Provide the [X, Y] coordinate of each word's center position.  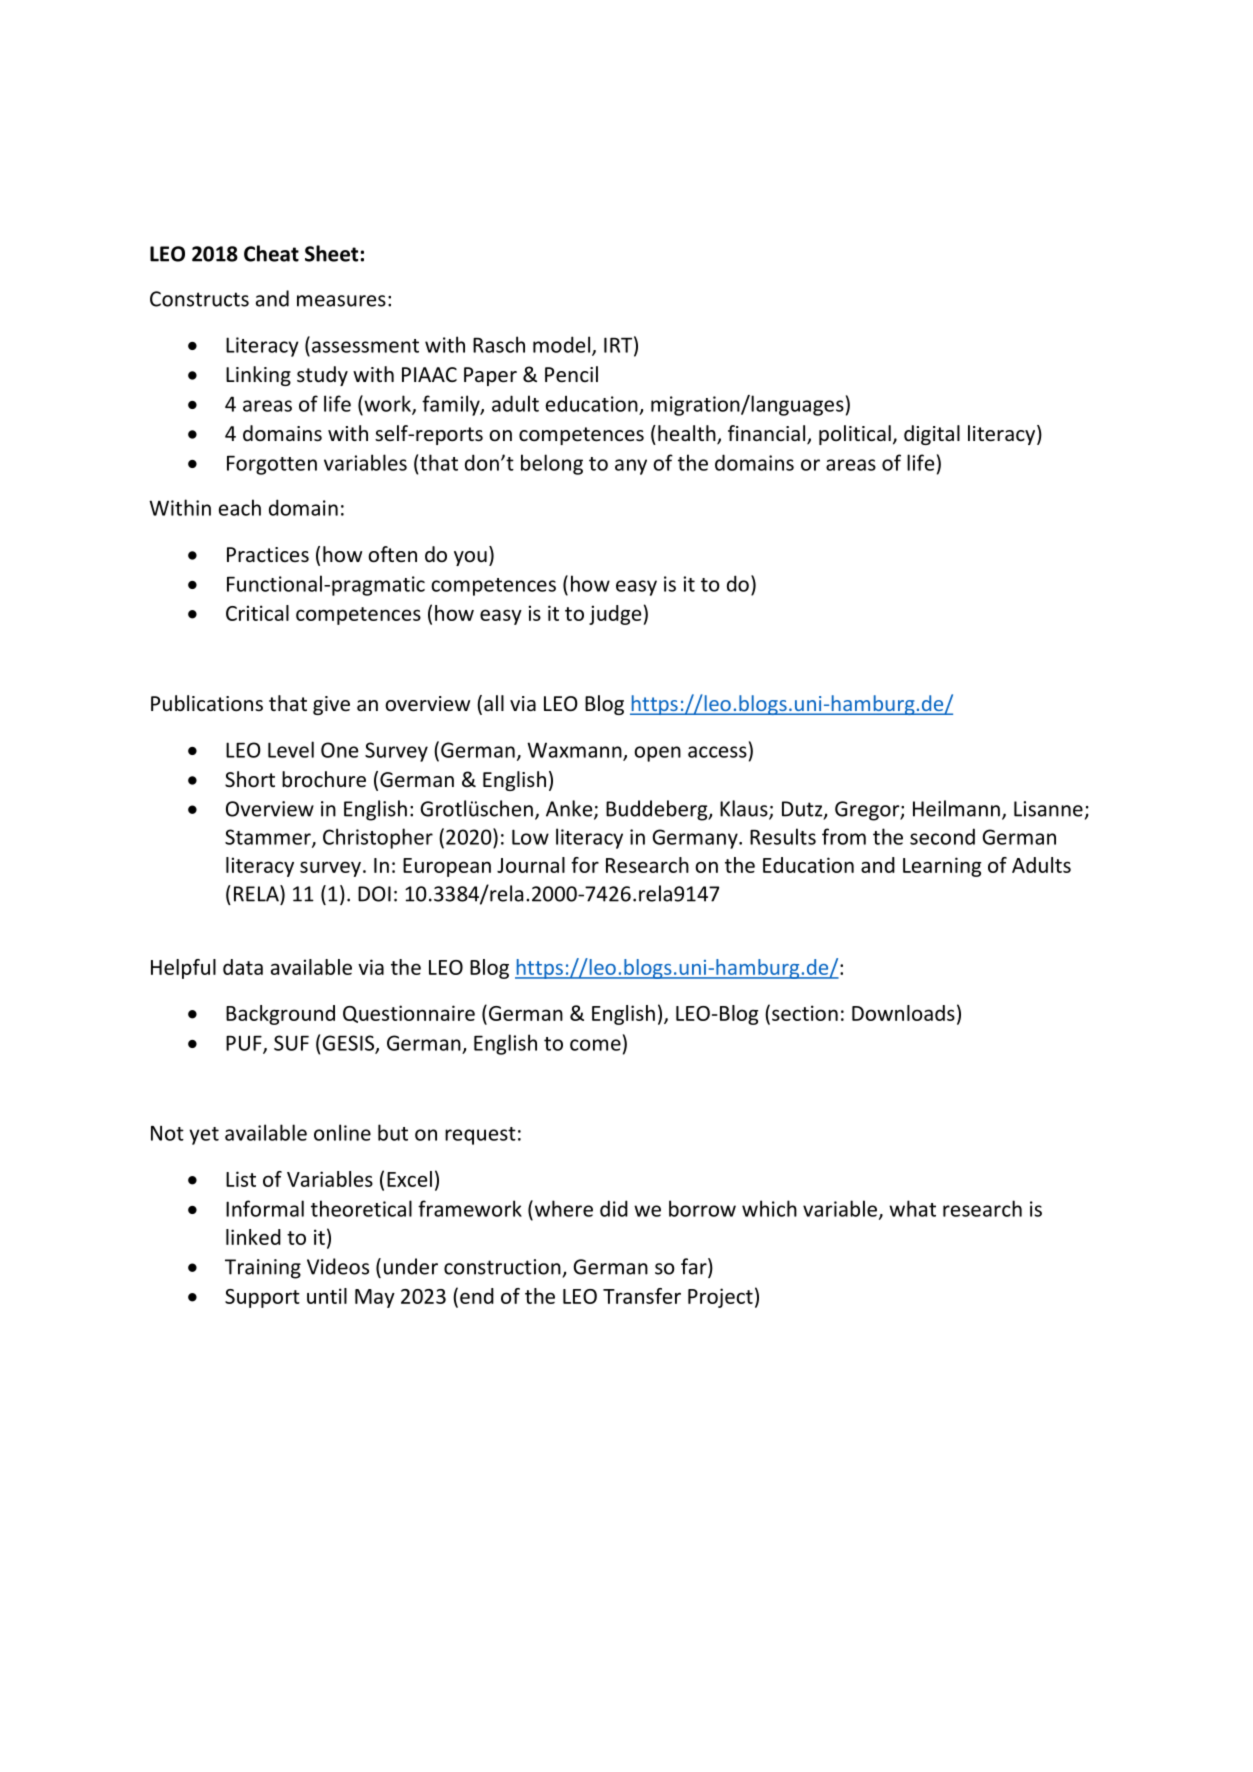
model [563, 345]
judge [615, 615]
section [805, 1013]
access [717, 752]
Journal [531, 865]
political [855, 435]
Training [263, 1269]
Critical [257, 613]
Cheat [271, 253]
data [243, 967]
